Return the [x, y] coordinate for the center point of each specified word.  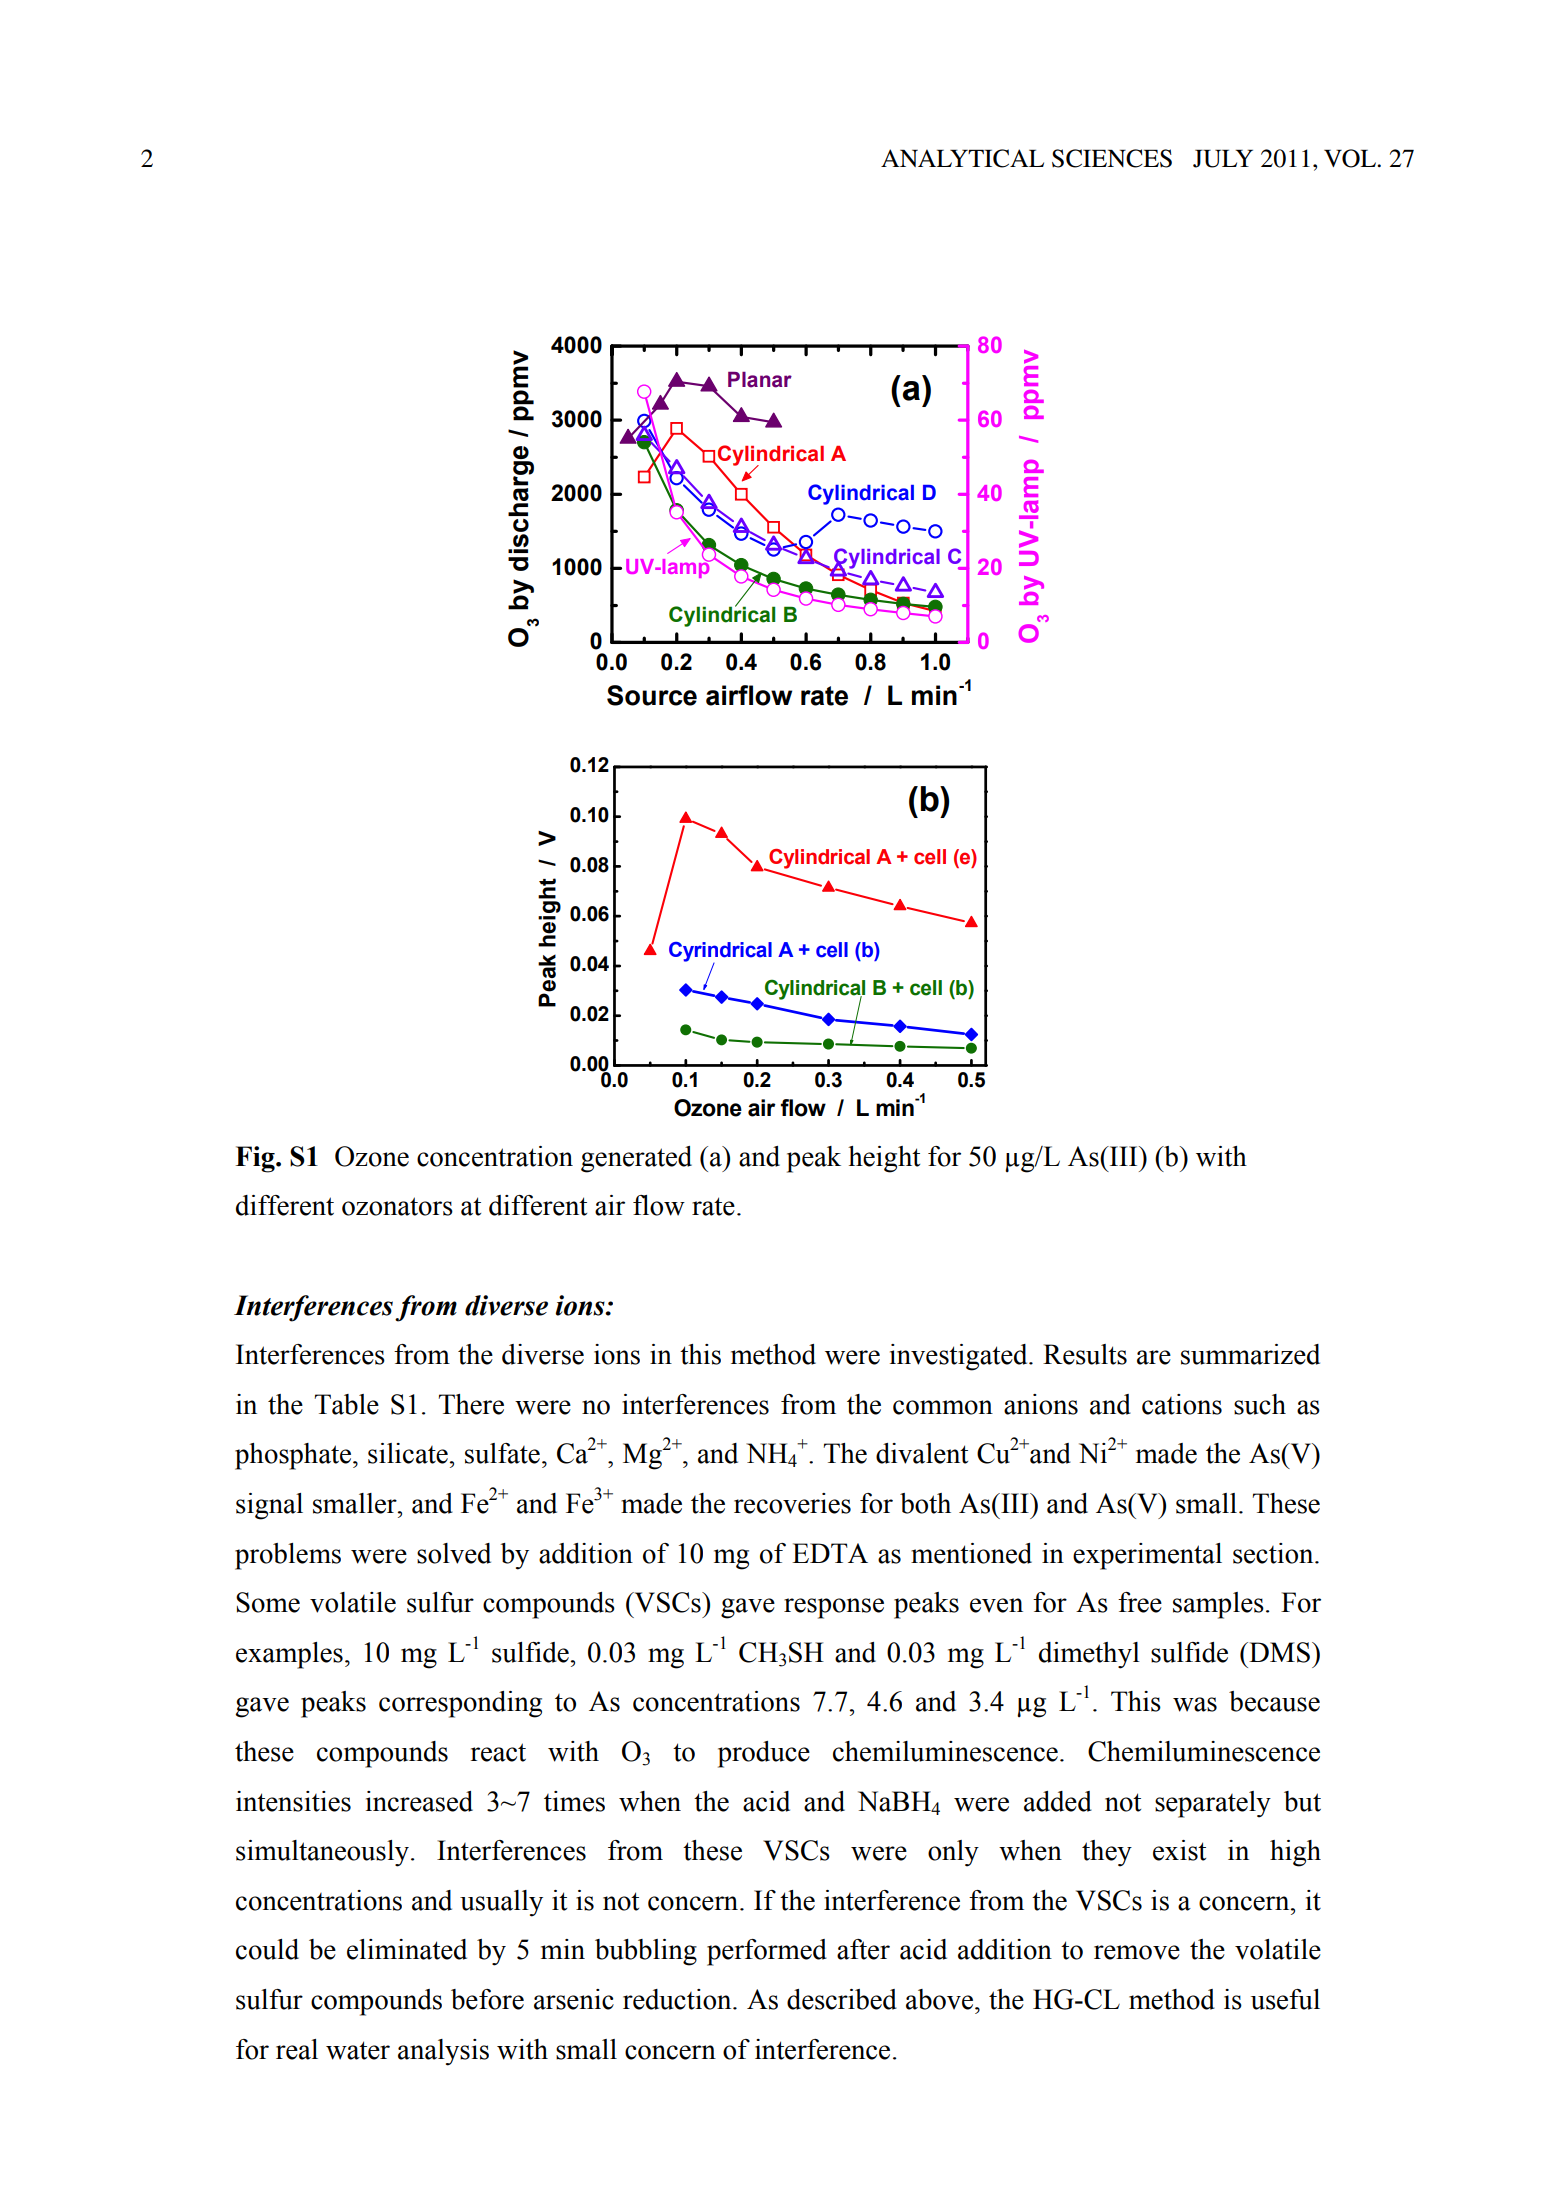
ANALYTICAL [962, 158]
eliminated [407, 1949]
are [1154, 1357]
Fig [256, 1159]
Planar [760, 380]
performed [767, 1952]
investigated [960, 1357]
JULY [1223, 158]
